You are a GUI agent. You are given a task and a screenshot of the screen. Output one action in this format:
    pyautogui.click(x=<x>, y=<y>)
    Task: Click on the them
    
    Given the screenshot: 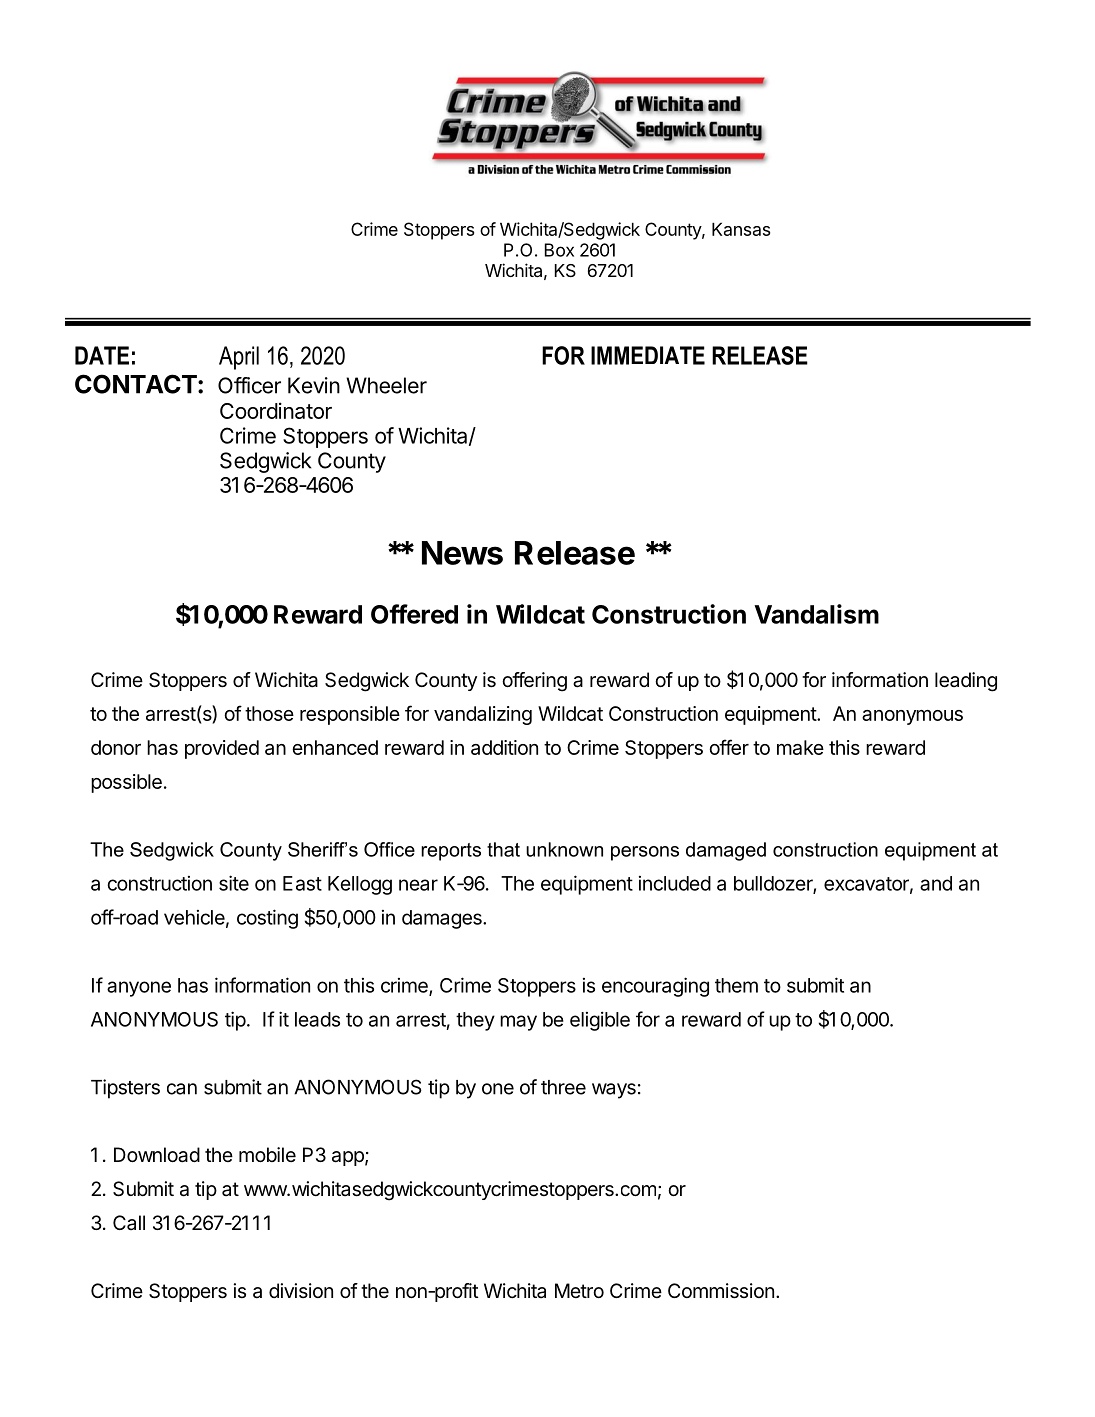 What is the action you would take?
    pyautogui.click(x=736, y=985)
